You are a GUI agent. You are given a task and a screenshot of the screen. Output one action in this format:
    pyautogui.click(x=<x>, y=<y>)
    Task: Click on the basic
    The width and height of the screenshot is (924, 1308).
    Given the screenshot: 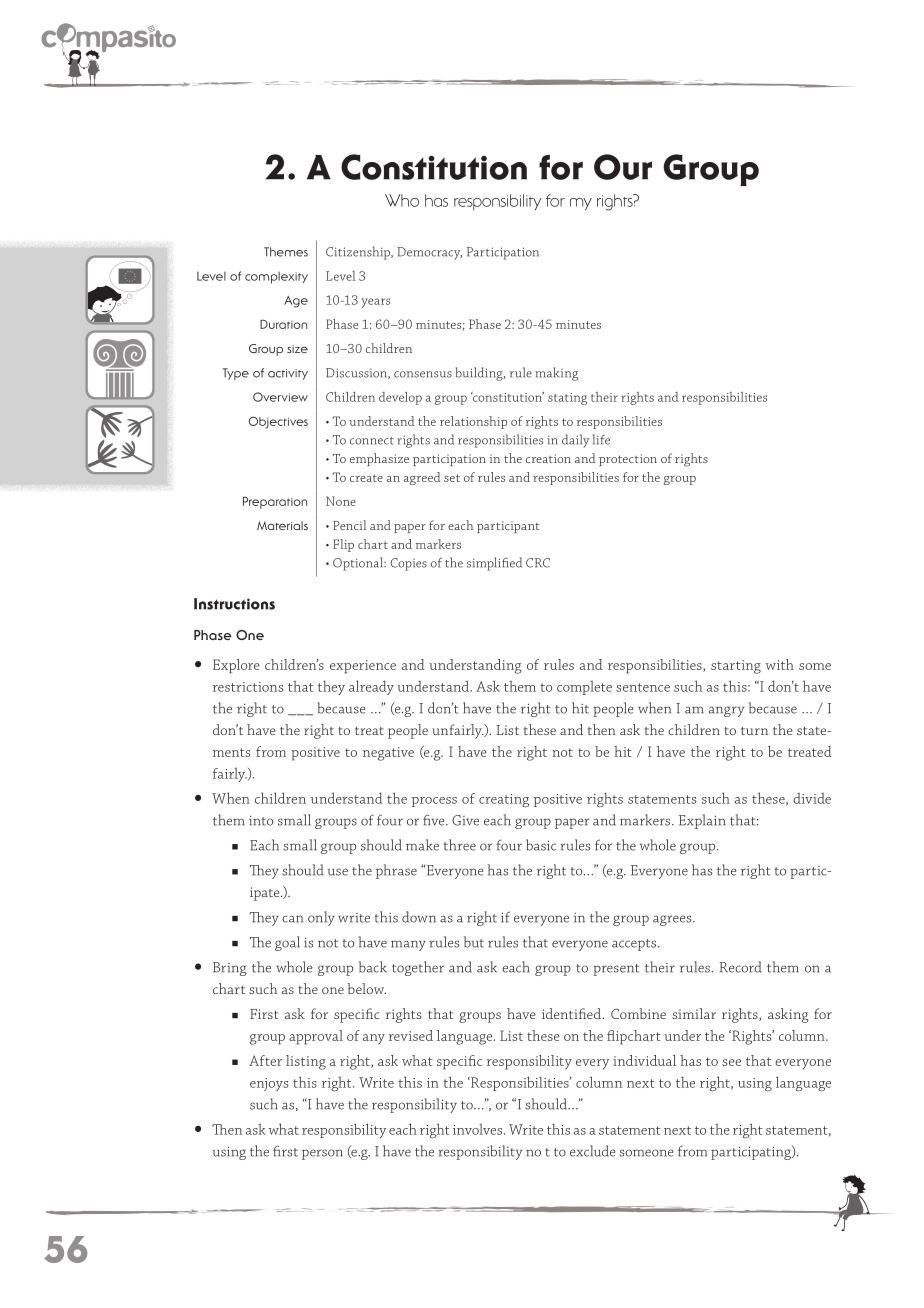 What is the action you would take?
    pyautogui.click(x=541, y=845)
